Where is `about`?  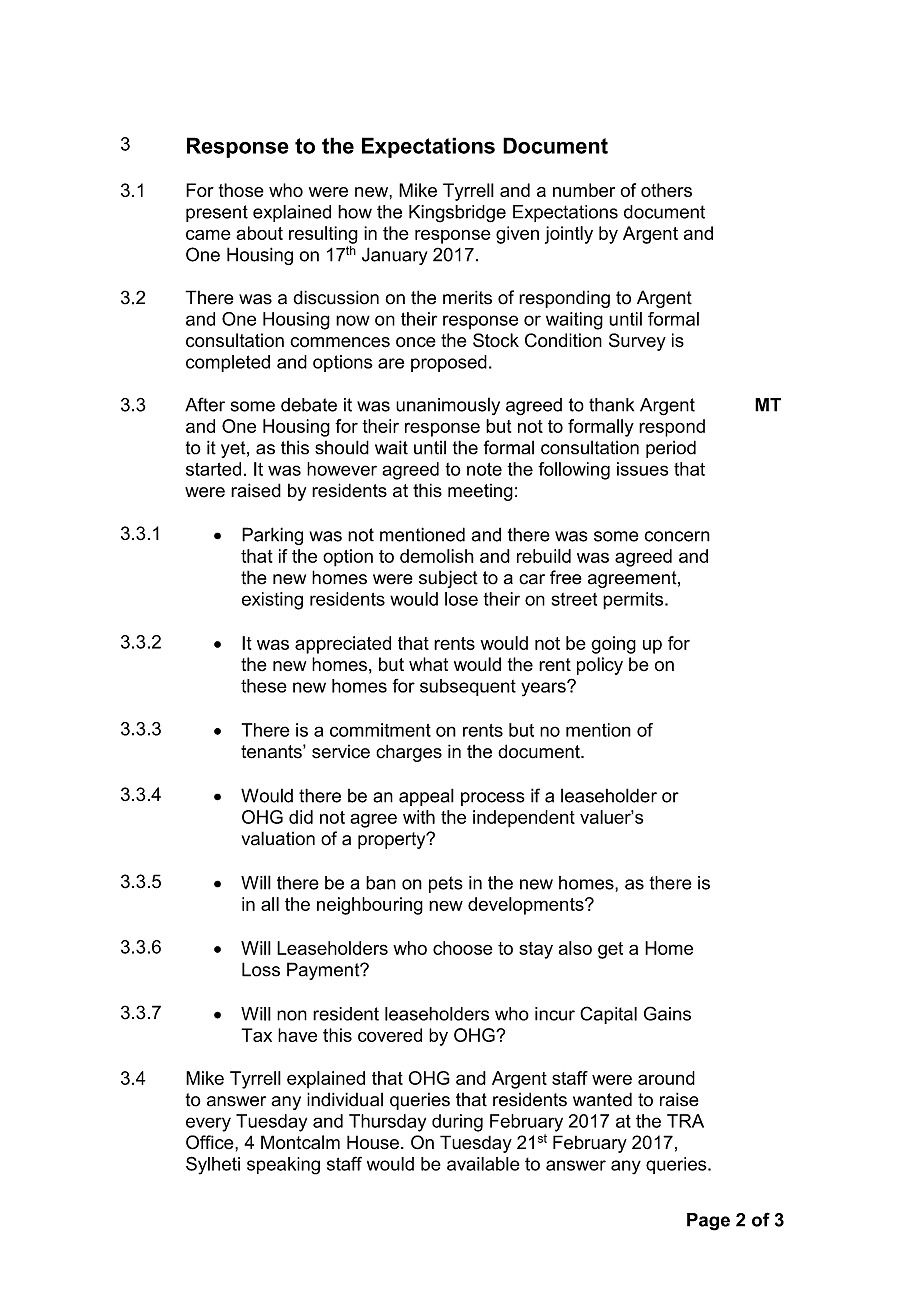 about is located at coordinates (259, 233).
